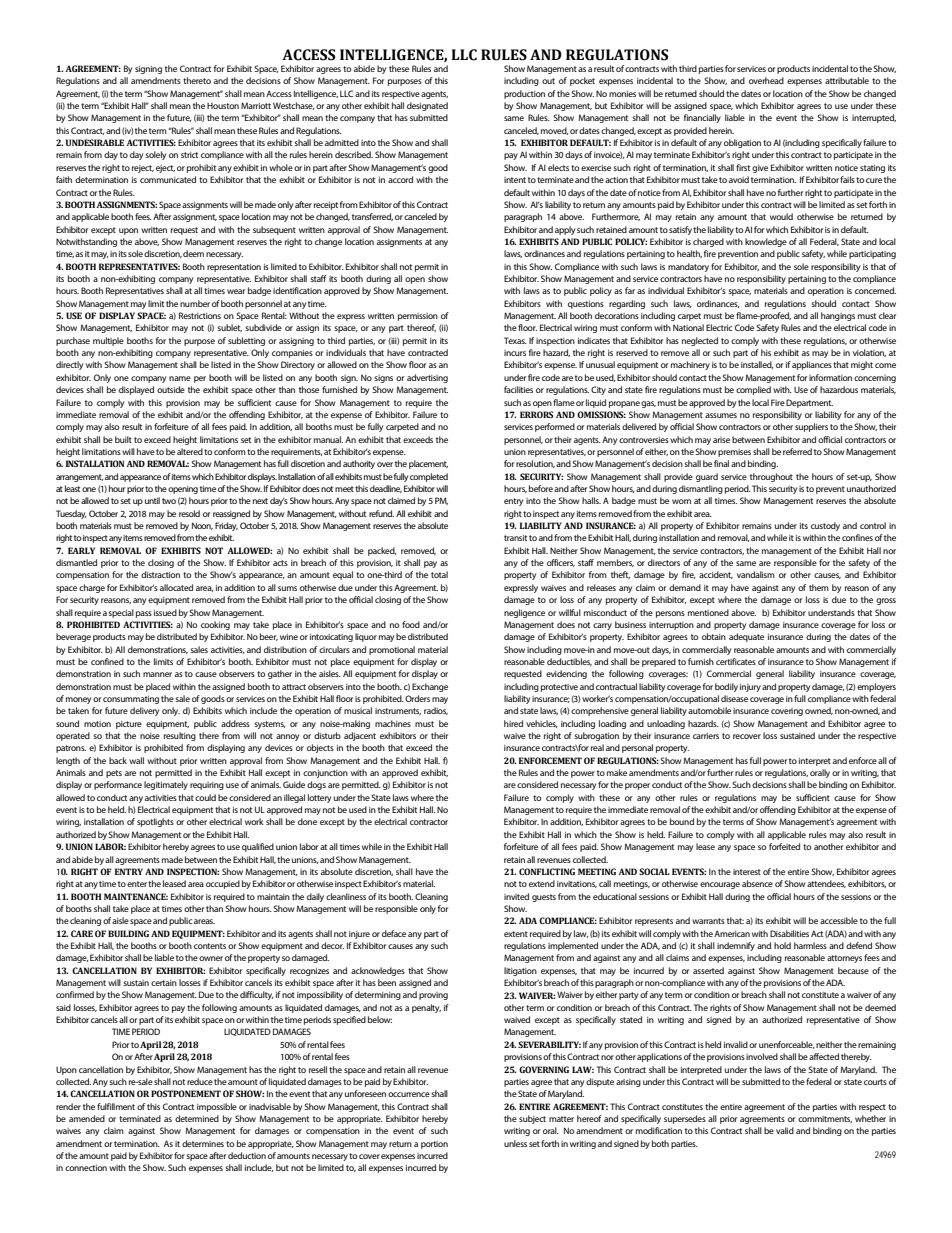  I want to click on adequate, so click(746, 637).
